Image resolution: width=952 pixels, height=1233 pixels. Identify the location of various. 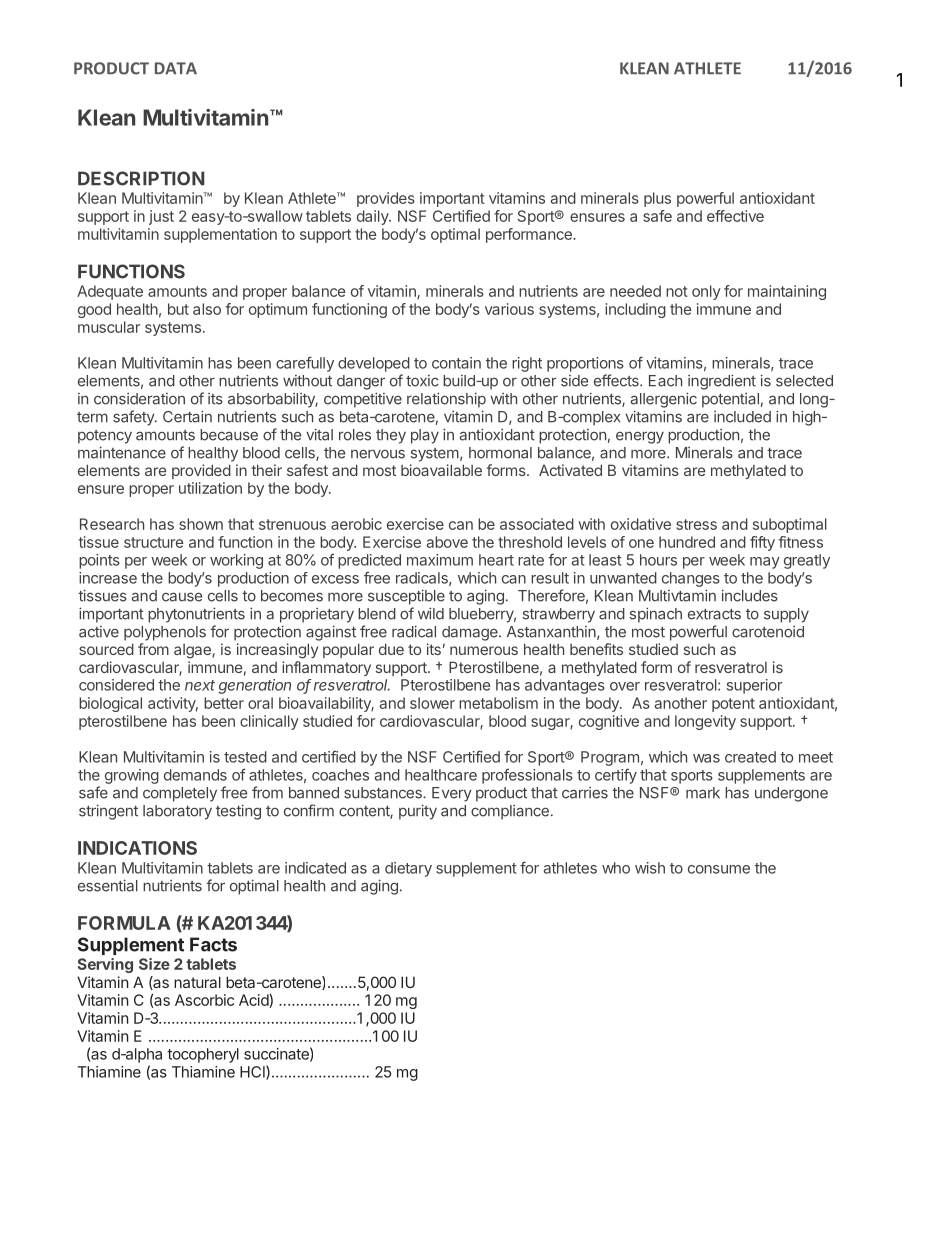
(509, 309).
